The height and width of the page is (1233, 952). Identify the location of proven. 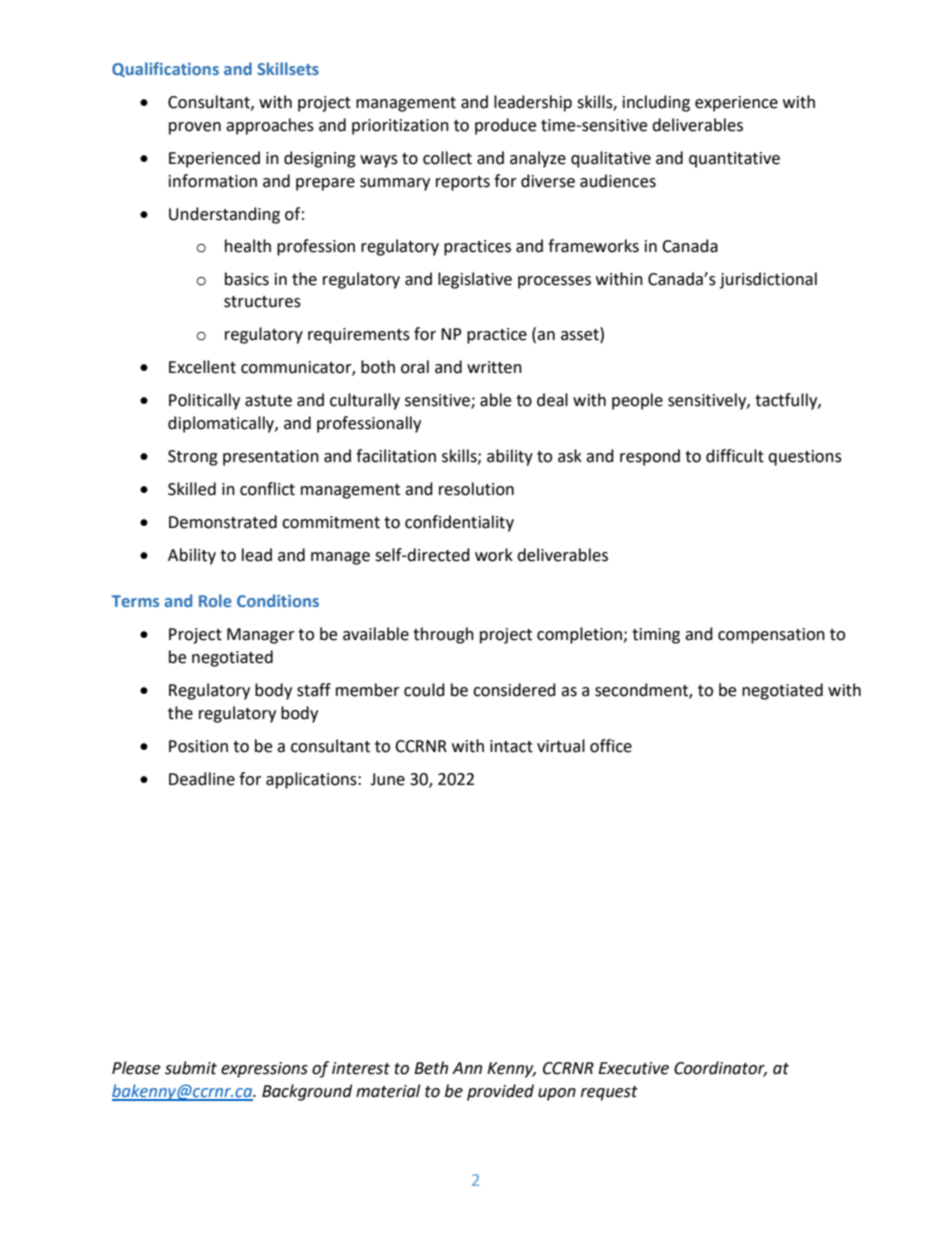
(195, 128).
